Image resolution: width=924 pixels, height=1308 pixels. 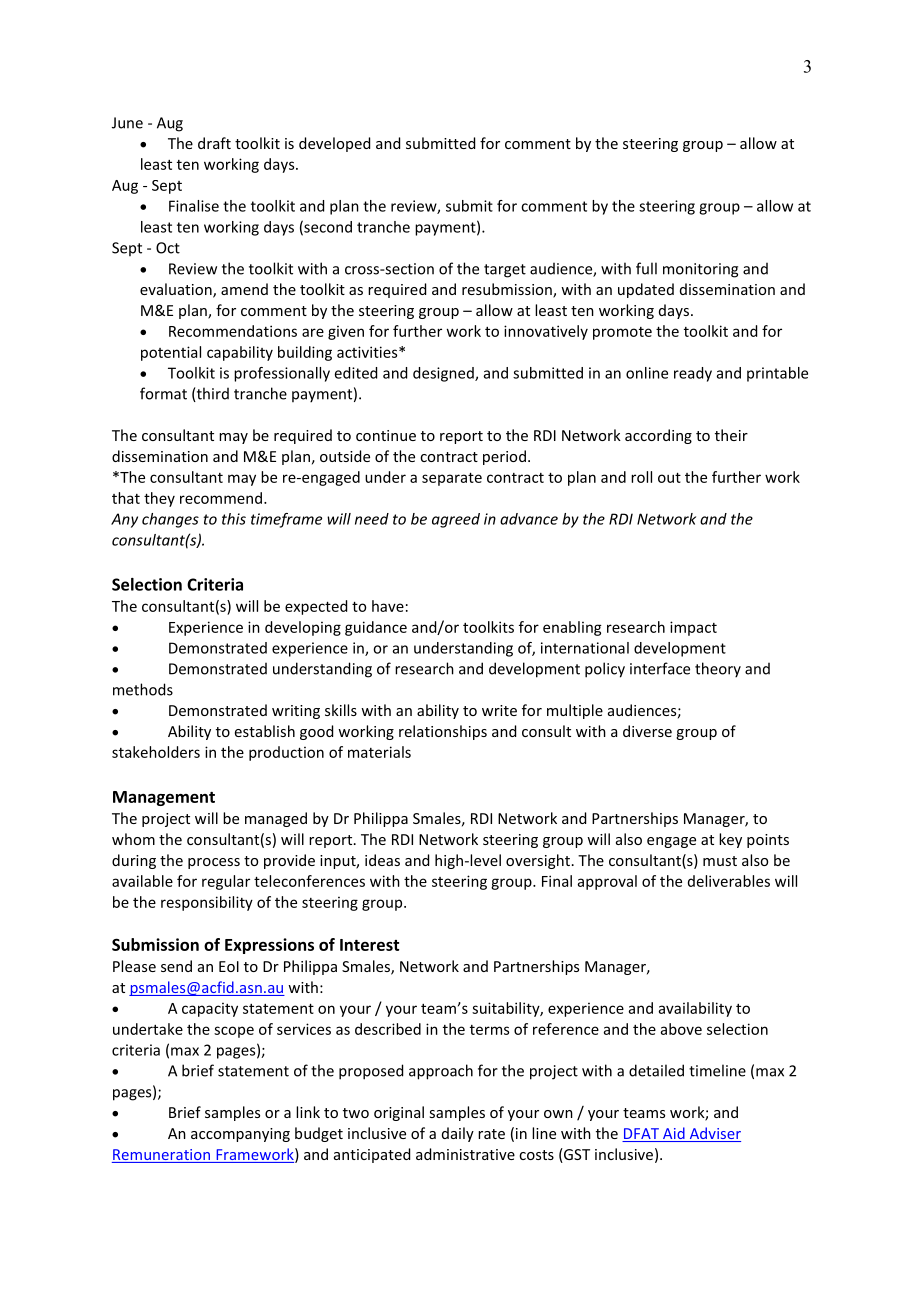 I want to click on roll, so click(x=641, y=477).
